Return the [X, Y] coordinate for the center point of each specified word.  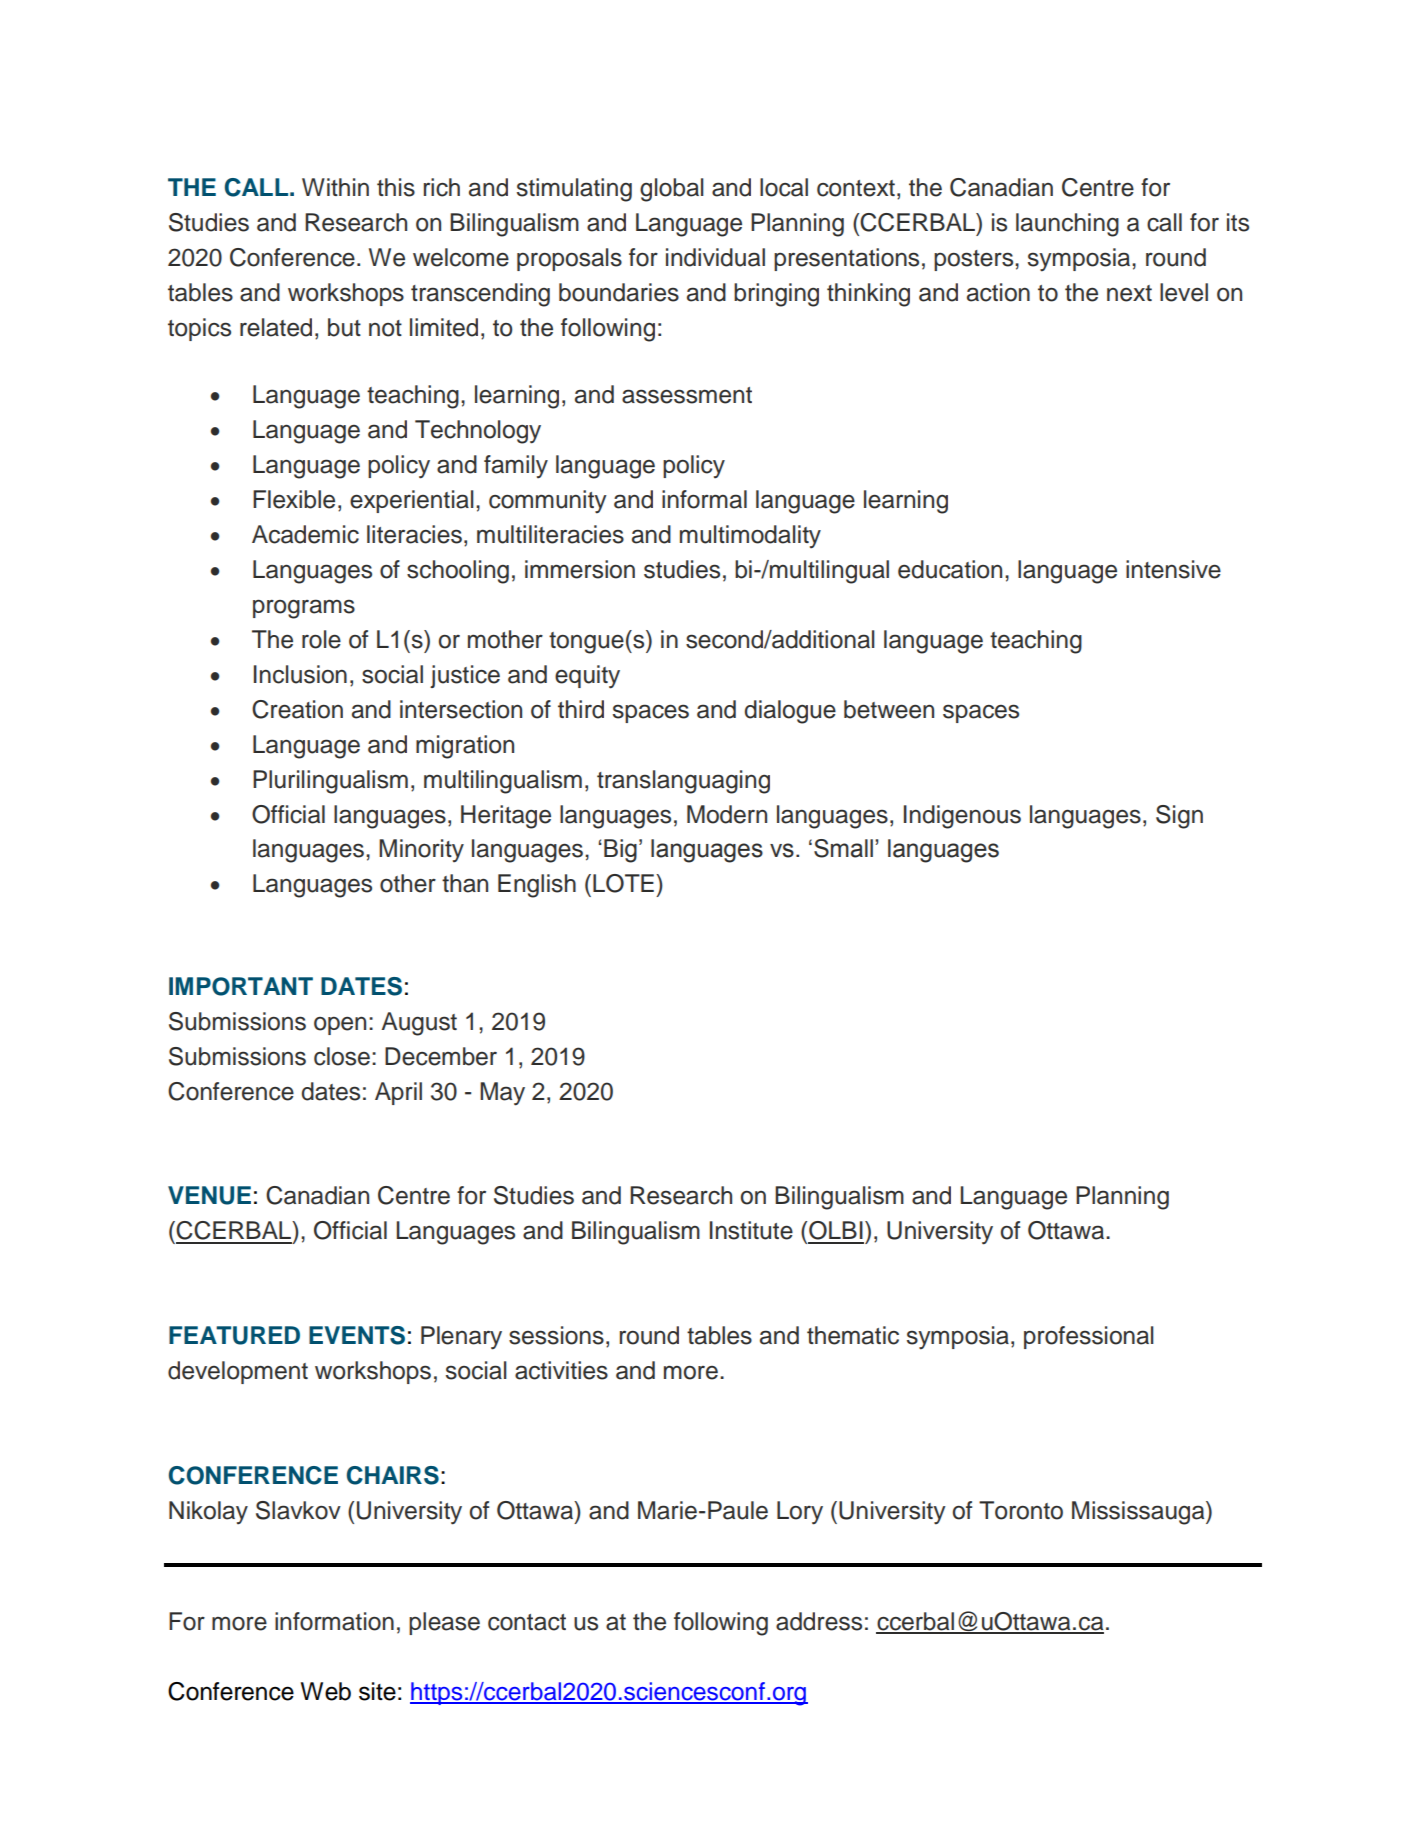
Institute [751, 1230]
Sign [1179, 817]
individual [715, 257]
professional [1089, 1337]
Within [335, 187]
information [334, 1621]
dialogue [790, 712]
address [819, 1621]
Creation [297, 709]
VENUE [209, 1195]
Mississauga [1139, 1513]
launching [1067, 225]
